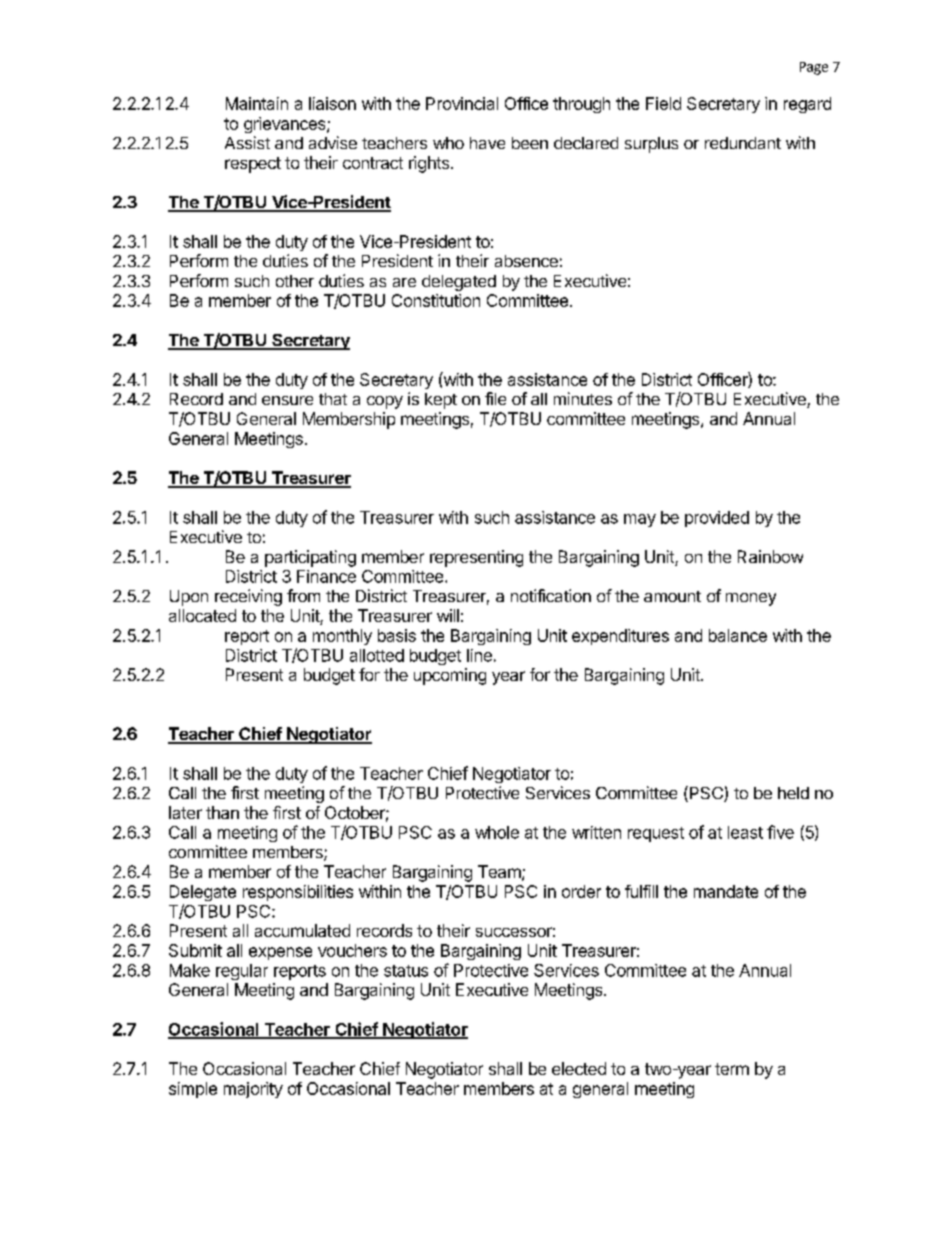 The image size is (952, 1233). I want to click on file, so click(495, 398).
